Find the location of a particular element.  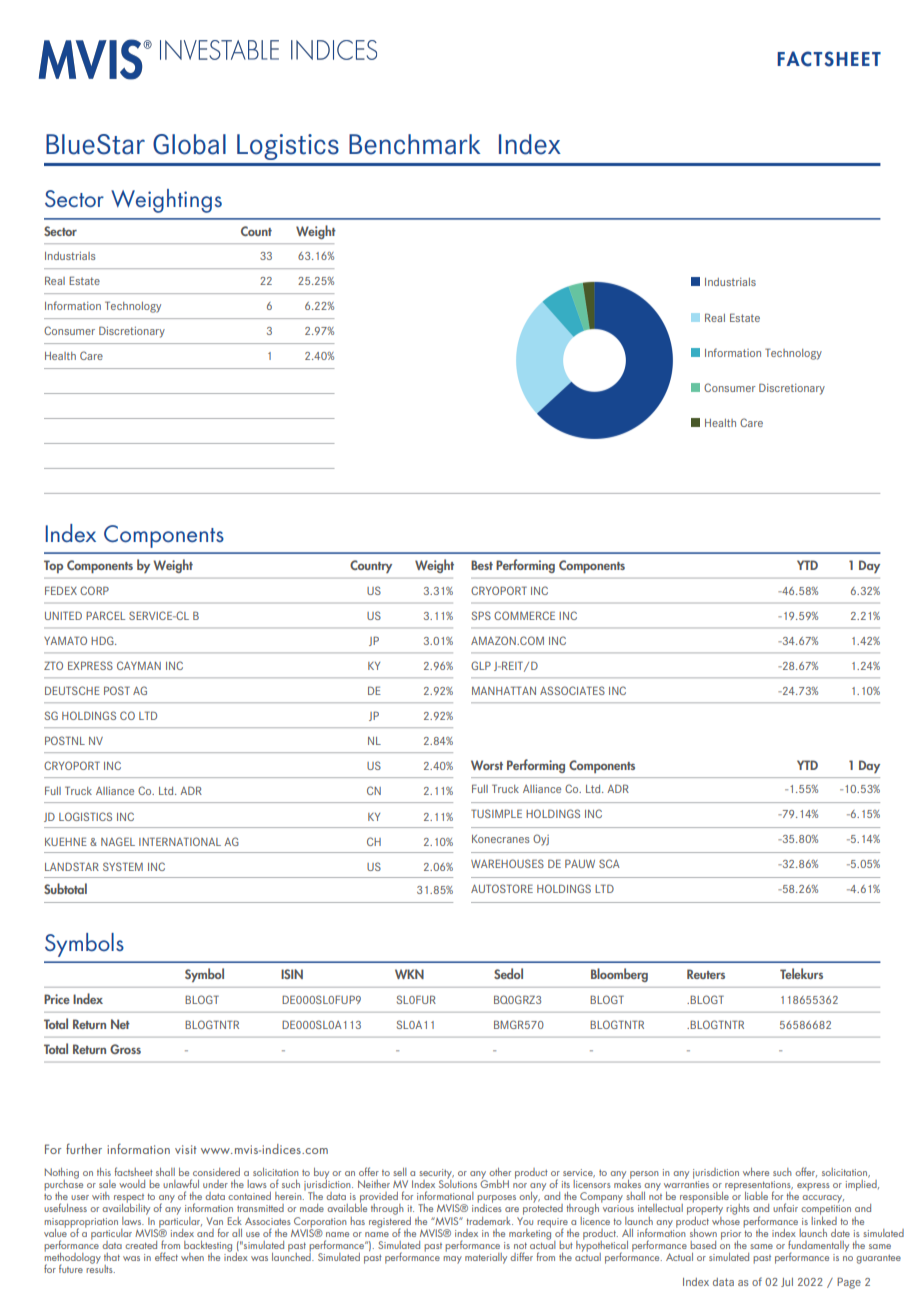

created is located at coordinates (141, 1245).
